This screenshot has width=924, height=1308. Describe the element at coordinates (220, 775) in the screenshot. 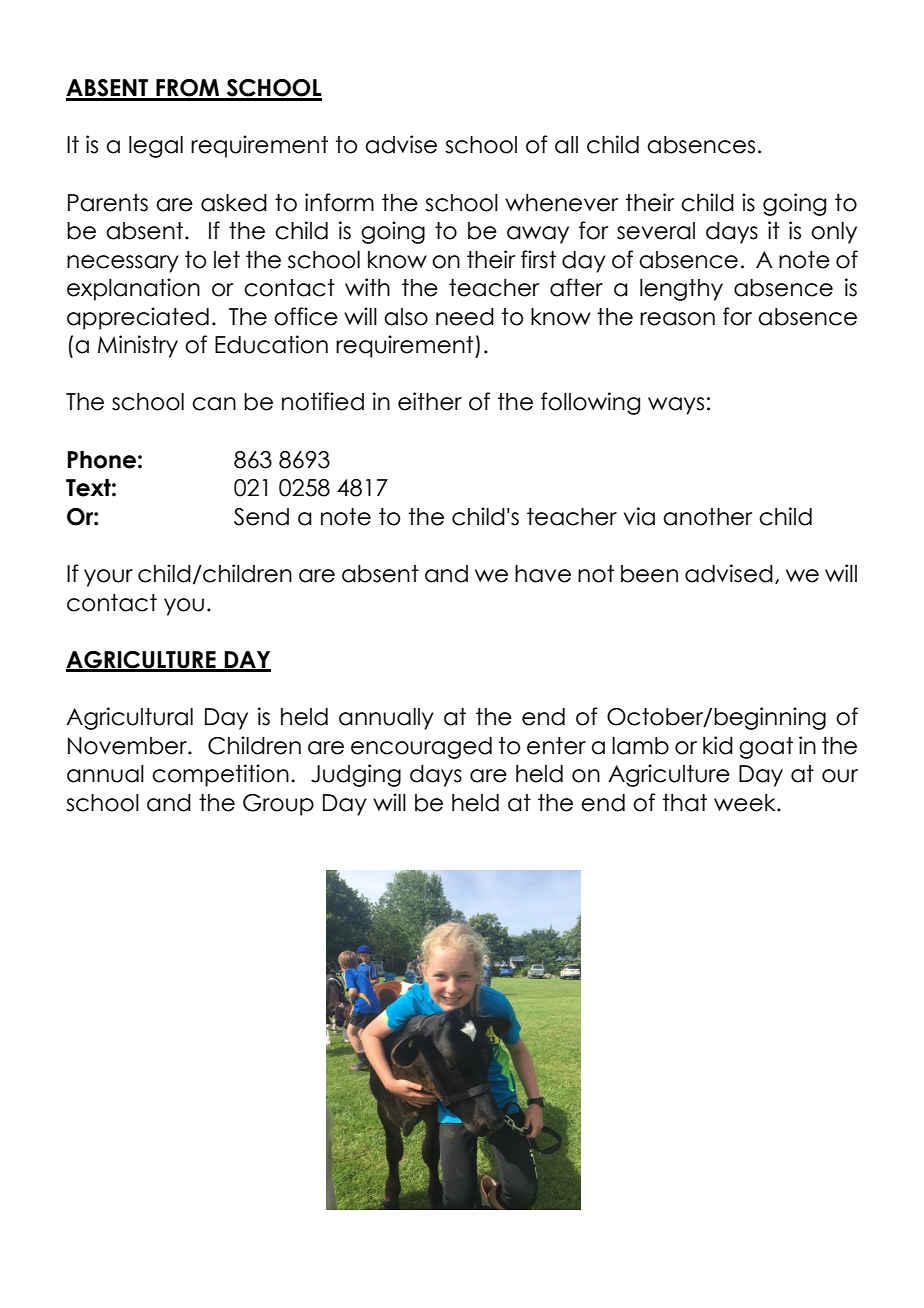

I see `competition` at that location.
